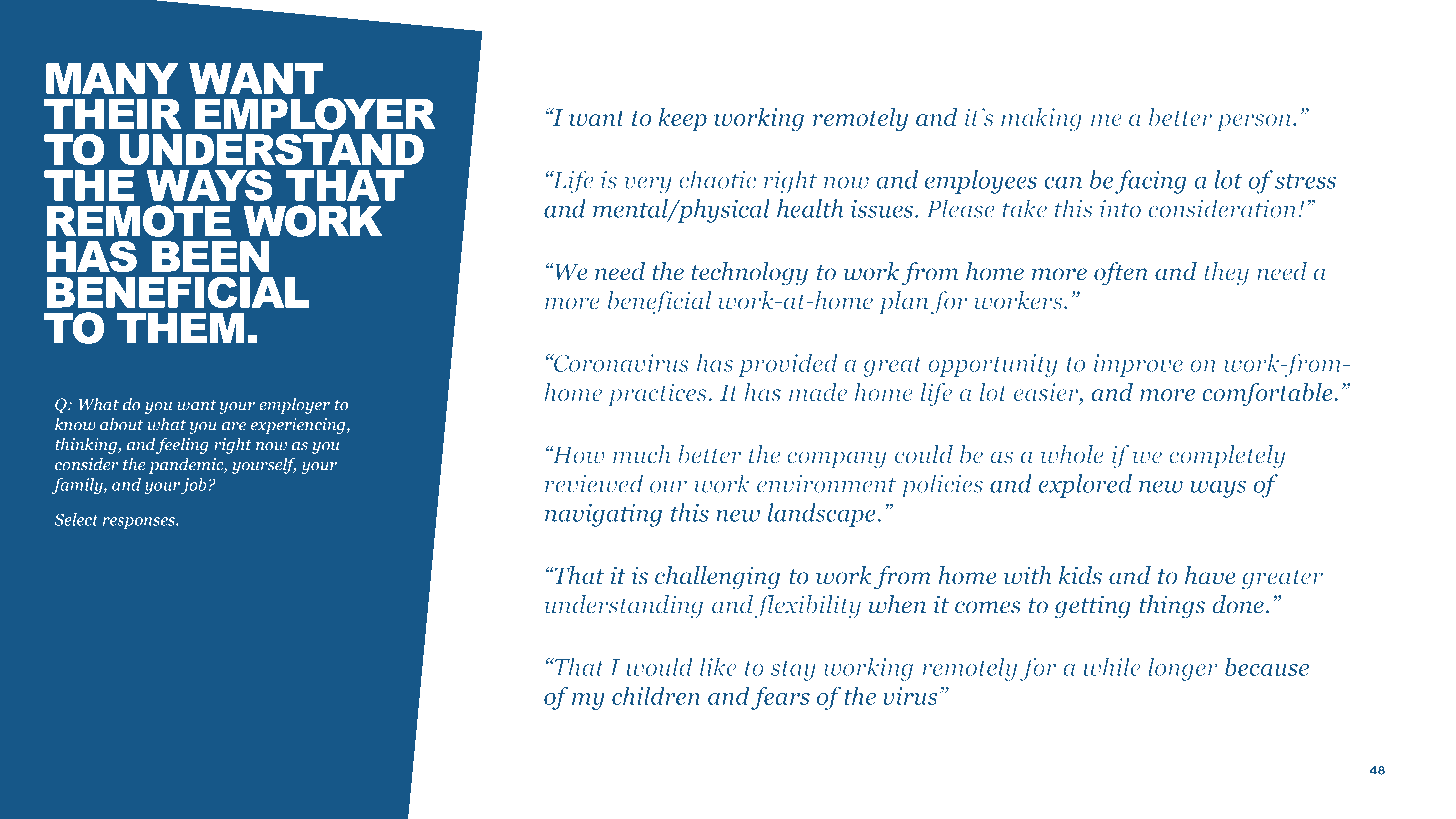  What do you see at coordinates (594, 483) in the screenshot?
I see `reviewed` at bounding box center [594, 483].
